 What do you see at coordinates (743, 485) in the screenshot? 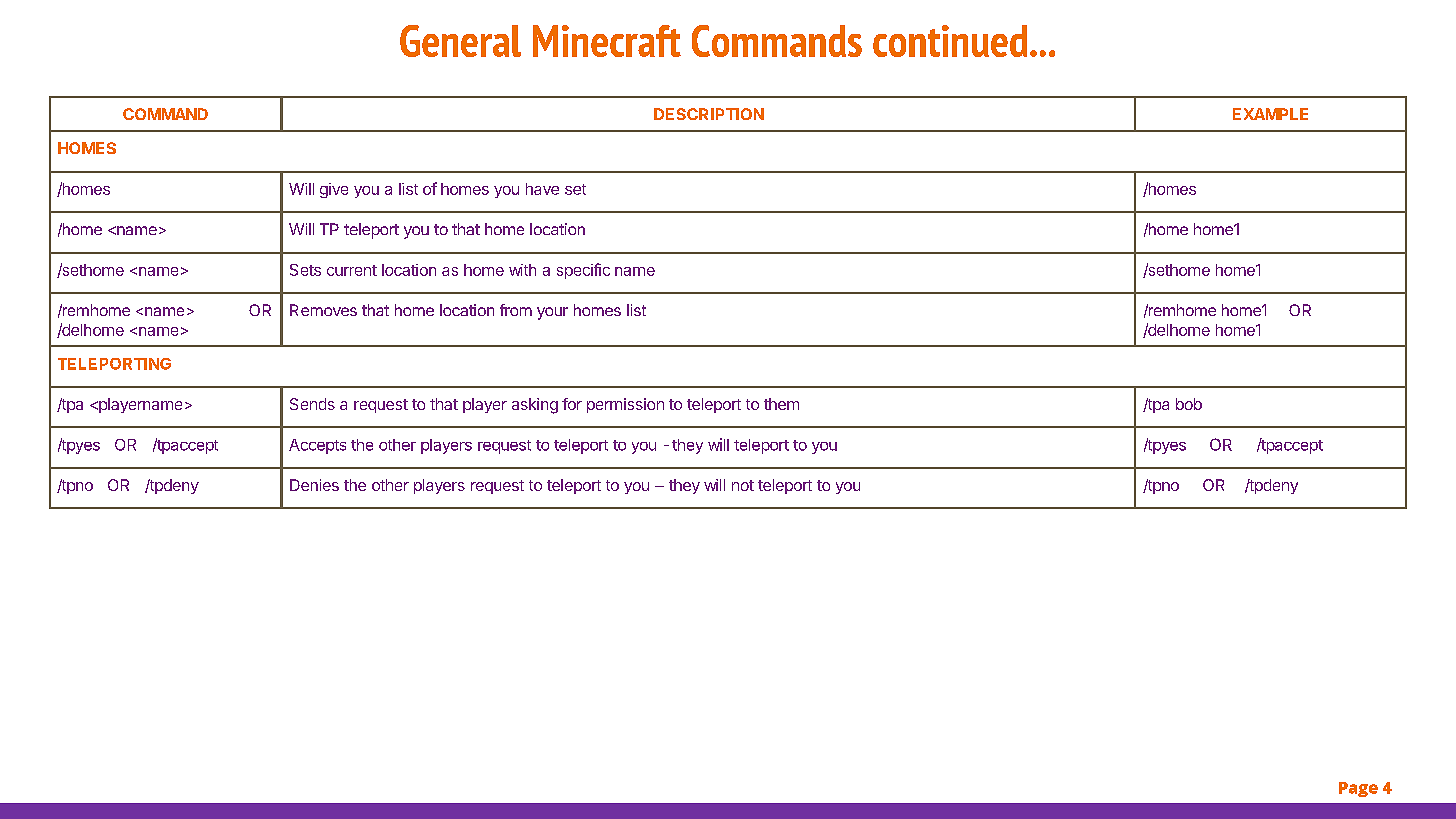
I see `not` at bounding box center [743, 485].
